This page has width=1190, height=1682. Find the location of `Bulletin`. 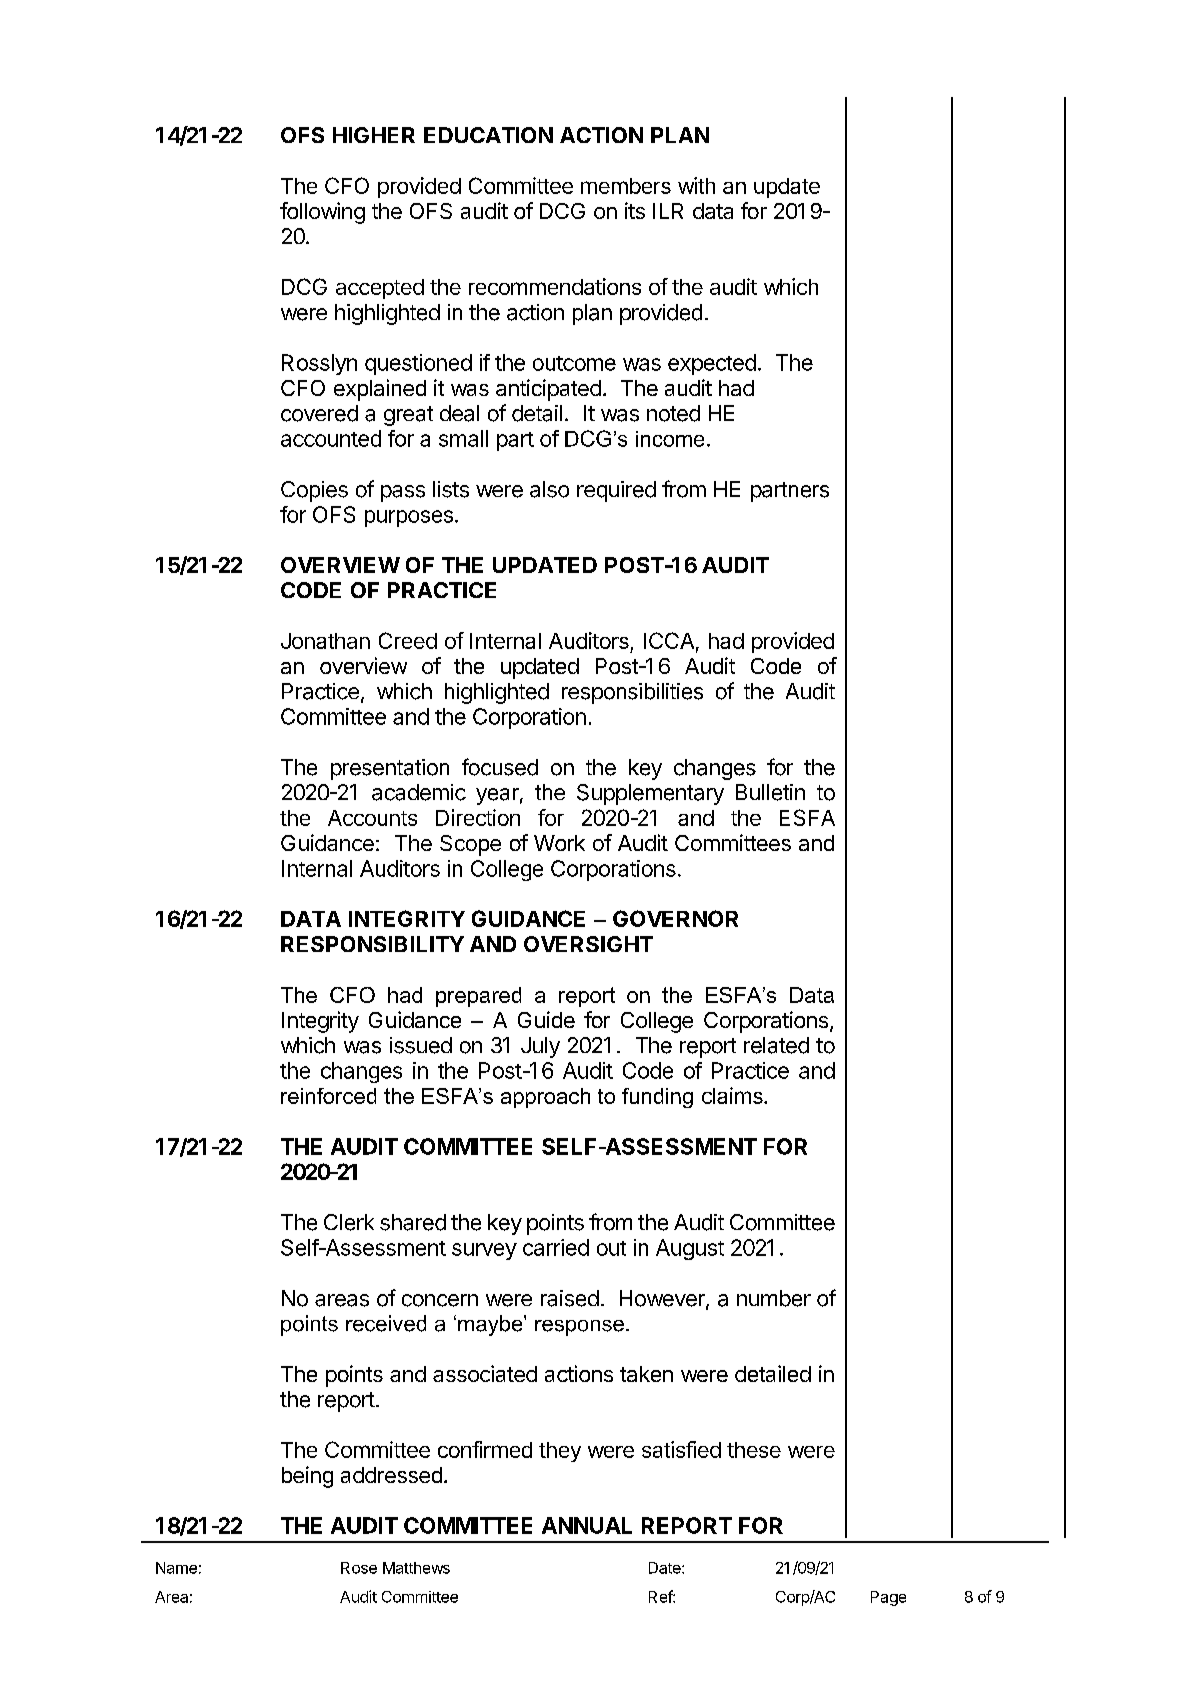

Bulletin is located at coordinates (770, 792).
